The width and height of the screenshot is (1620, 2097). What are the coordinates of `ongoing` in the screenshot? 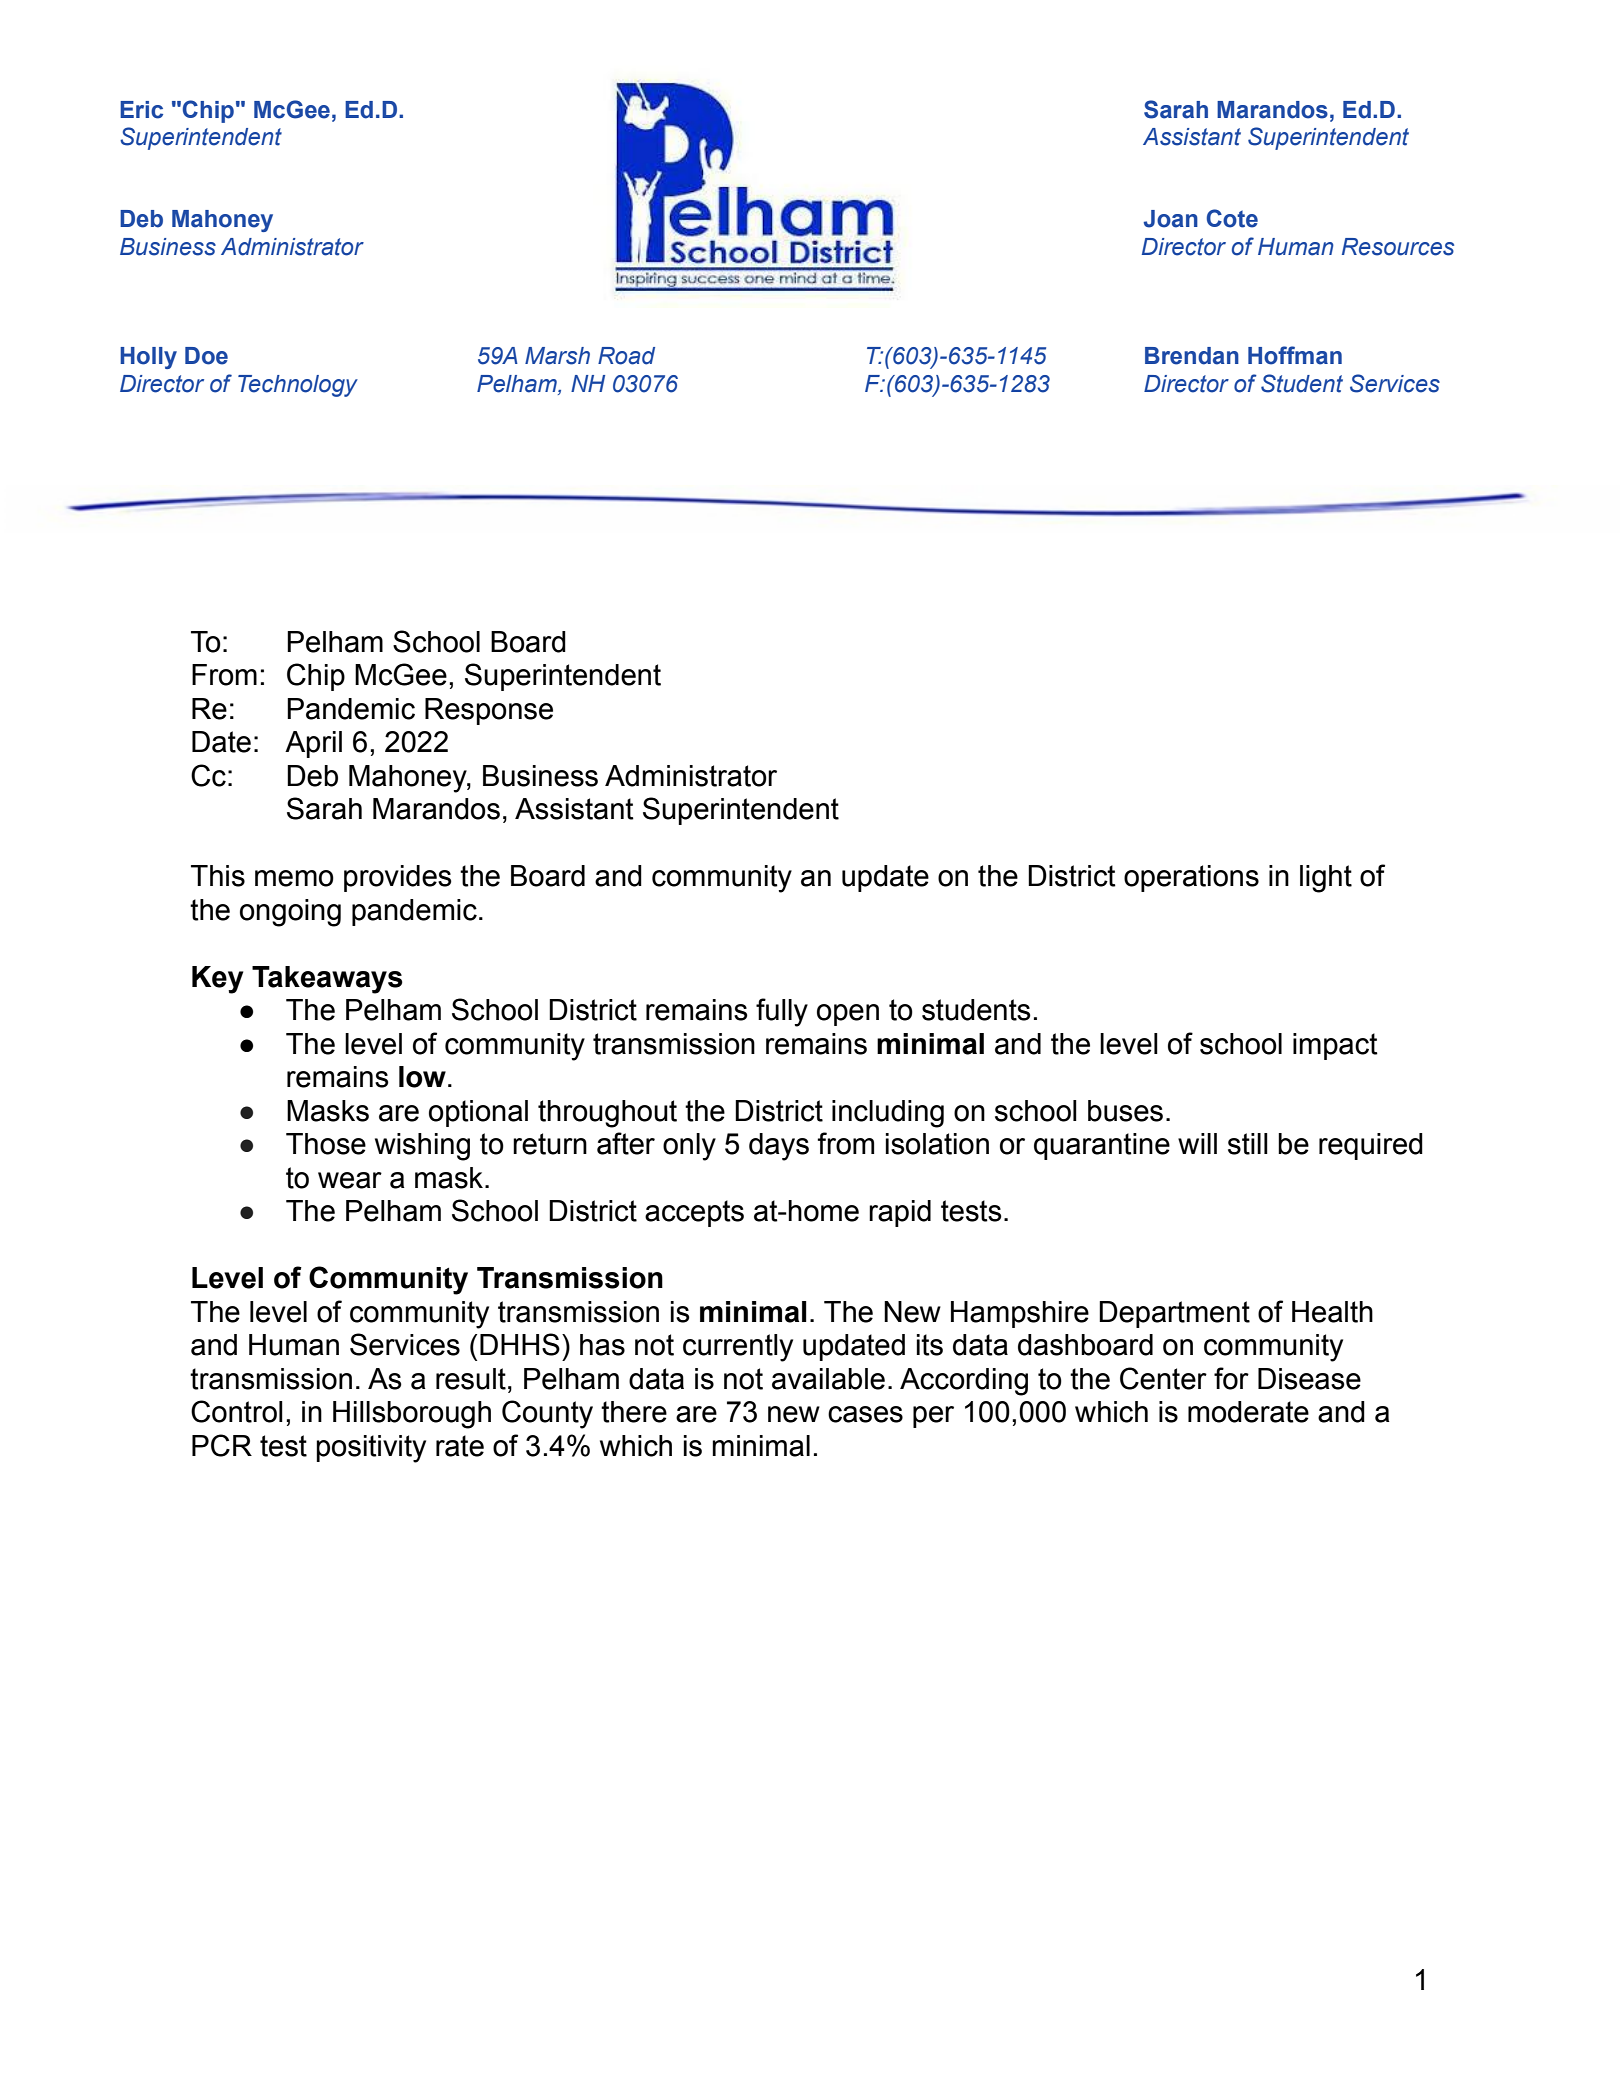 It's located at (290, 913).
